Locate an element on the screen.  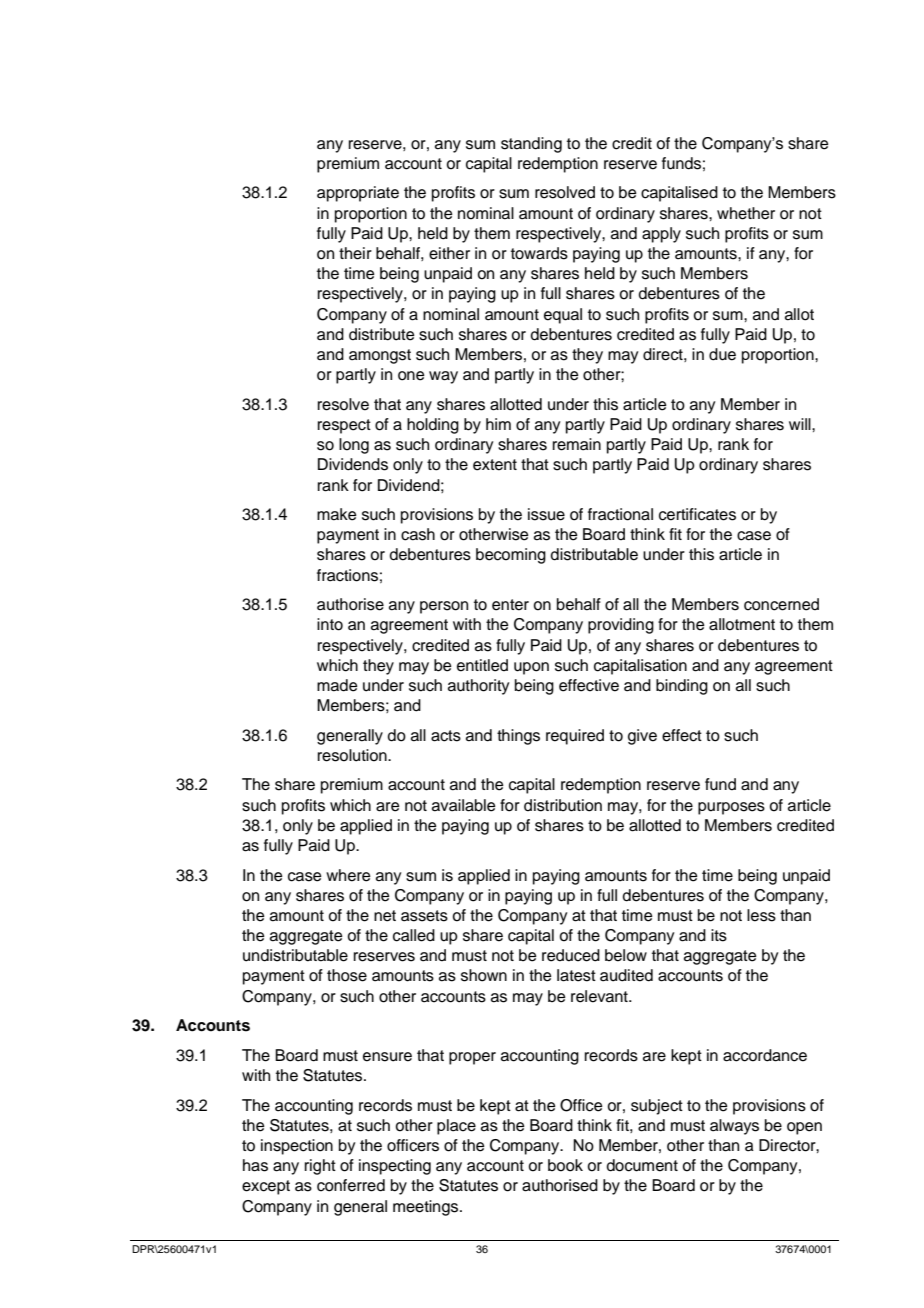
made is located at coordinates (337, 685).
